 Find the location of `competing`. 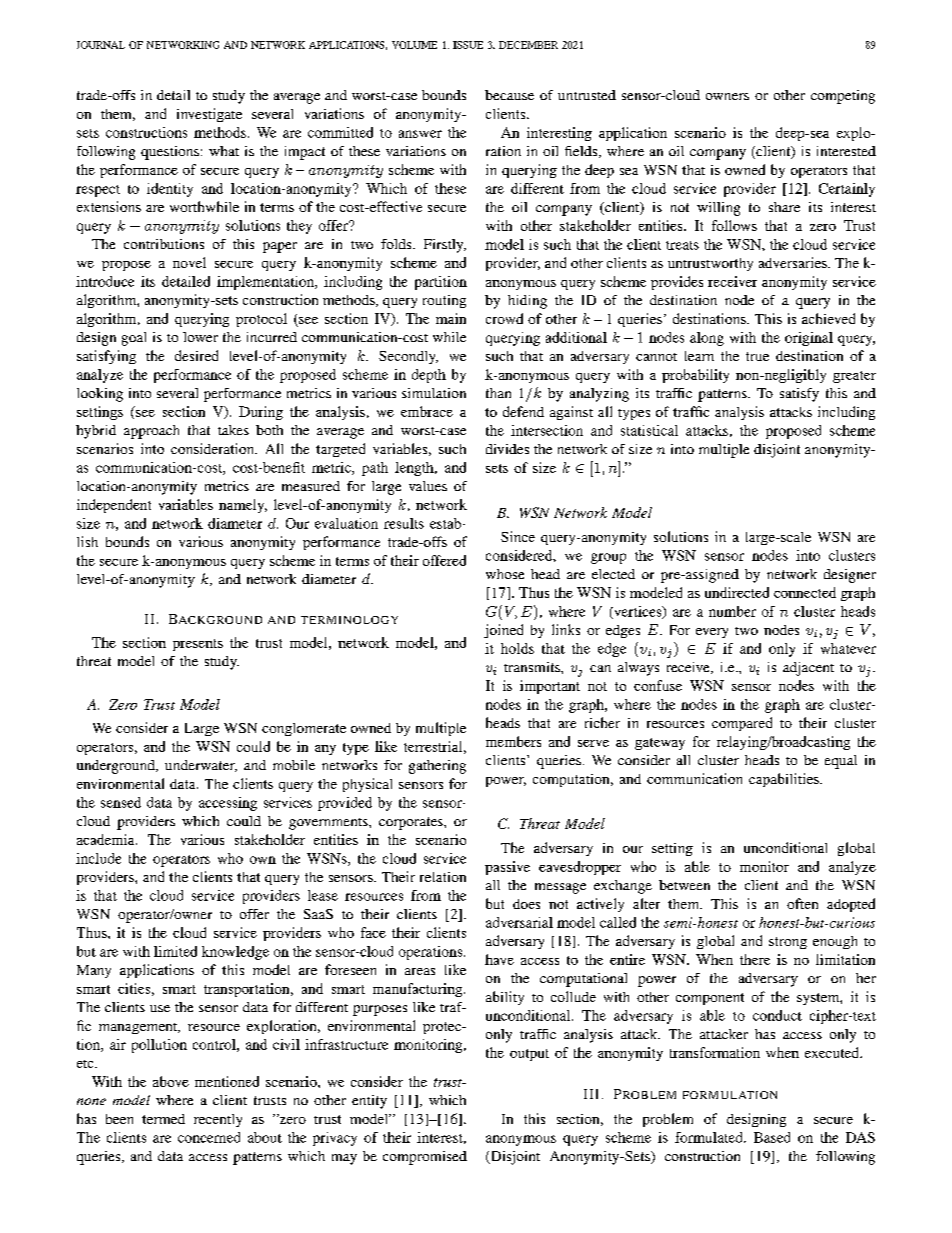

competing is located at coordinates (843, 97).
